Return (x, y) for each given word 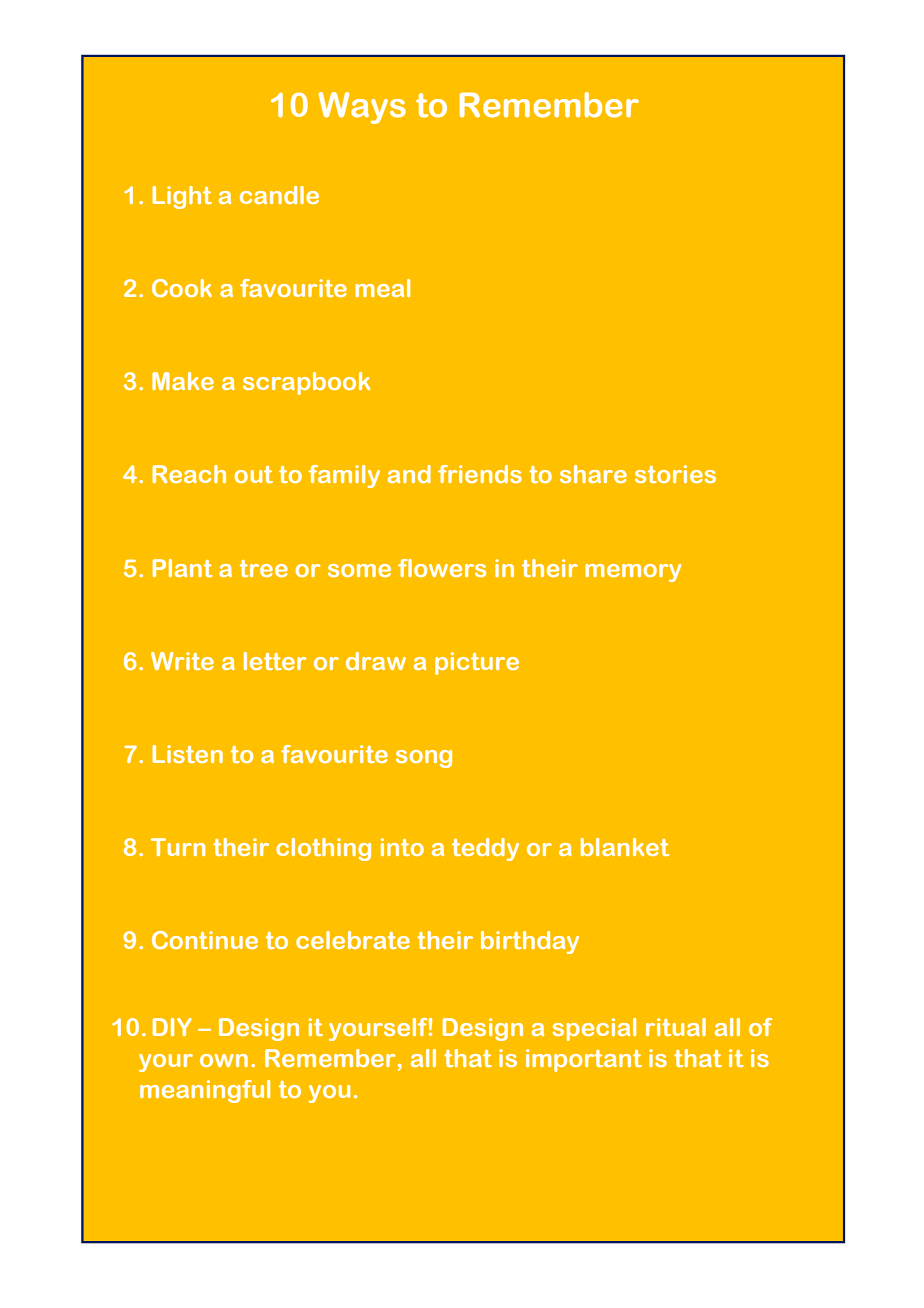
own (224, 1060)
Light (182, 197)
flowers (442, 568)
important (584, 1060)
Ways (362, 108)
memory (633, 573)
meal (382, 288)
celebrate (353, 940)
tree (264, 568)
